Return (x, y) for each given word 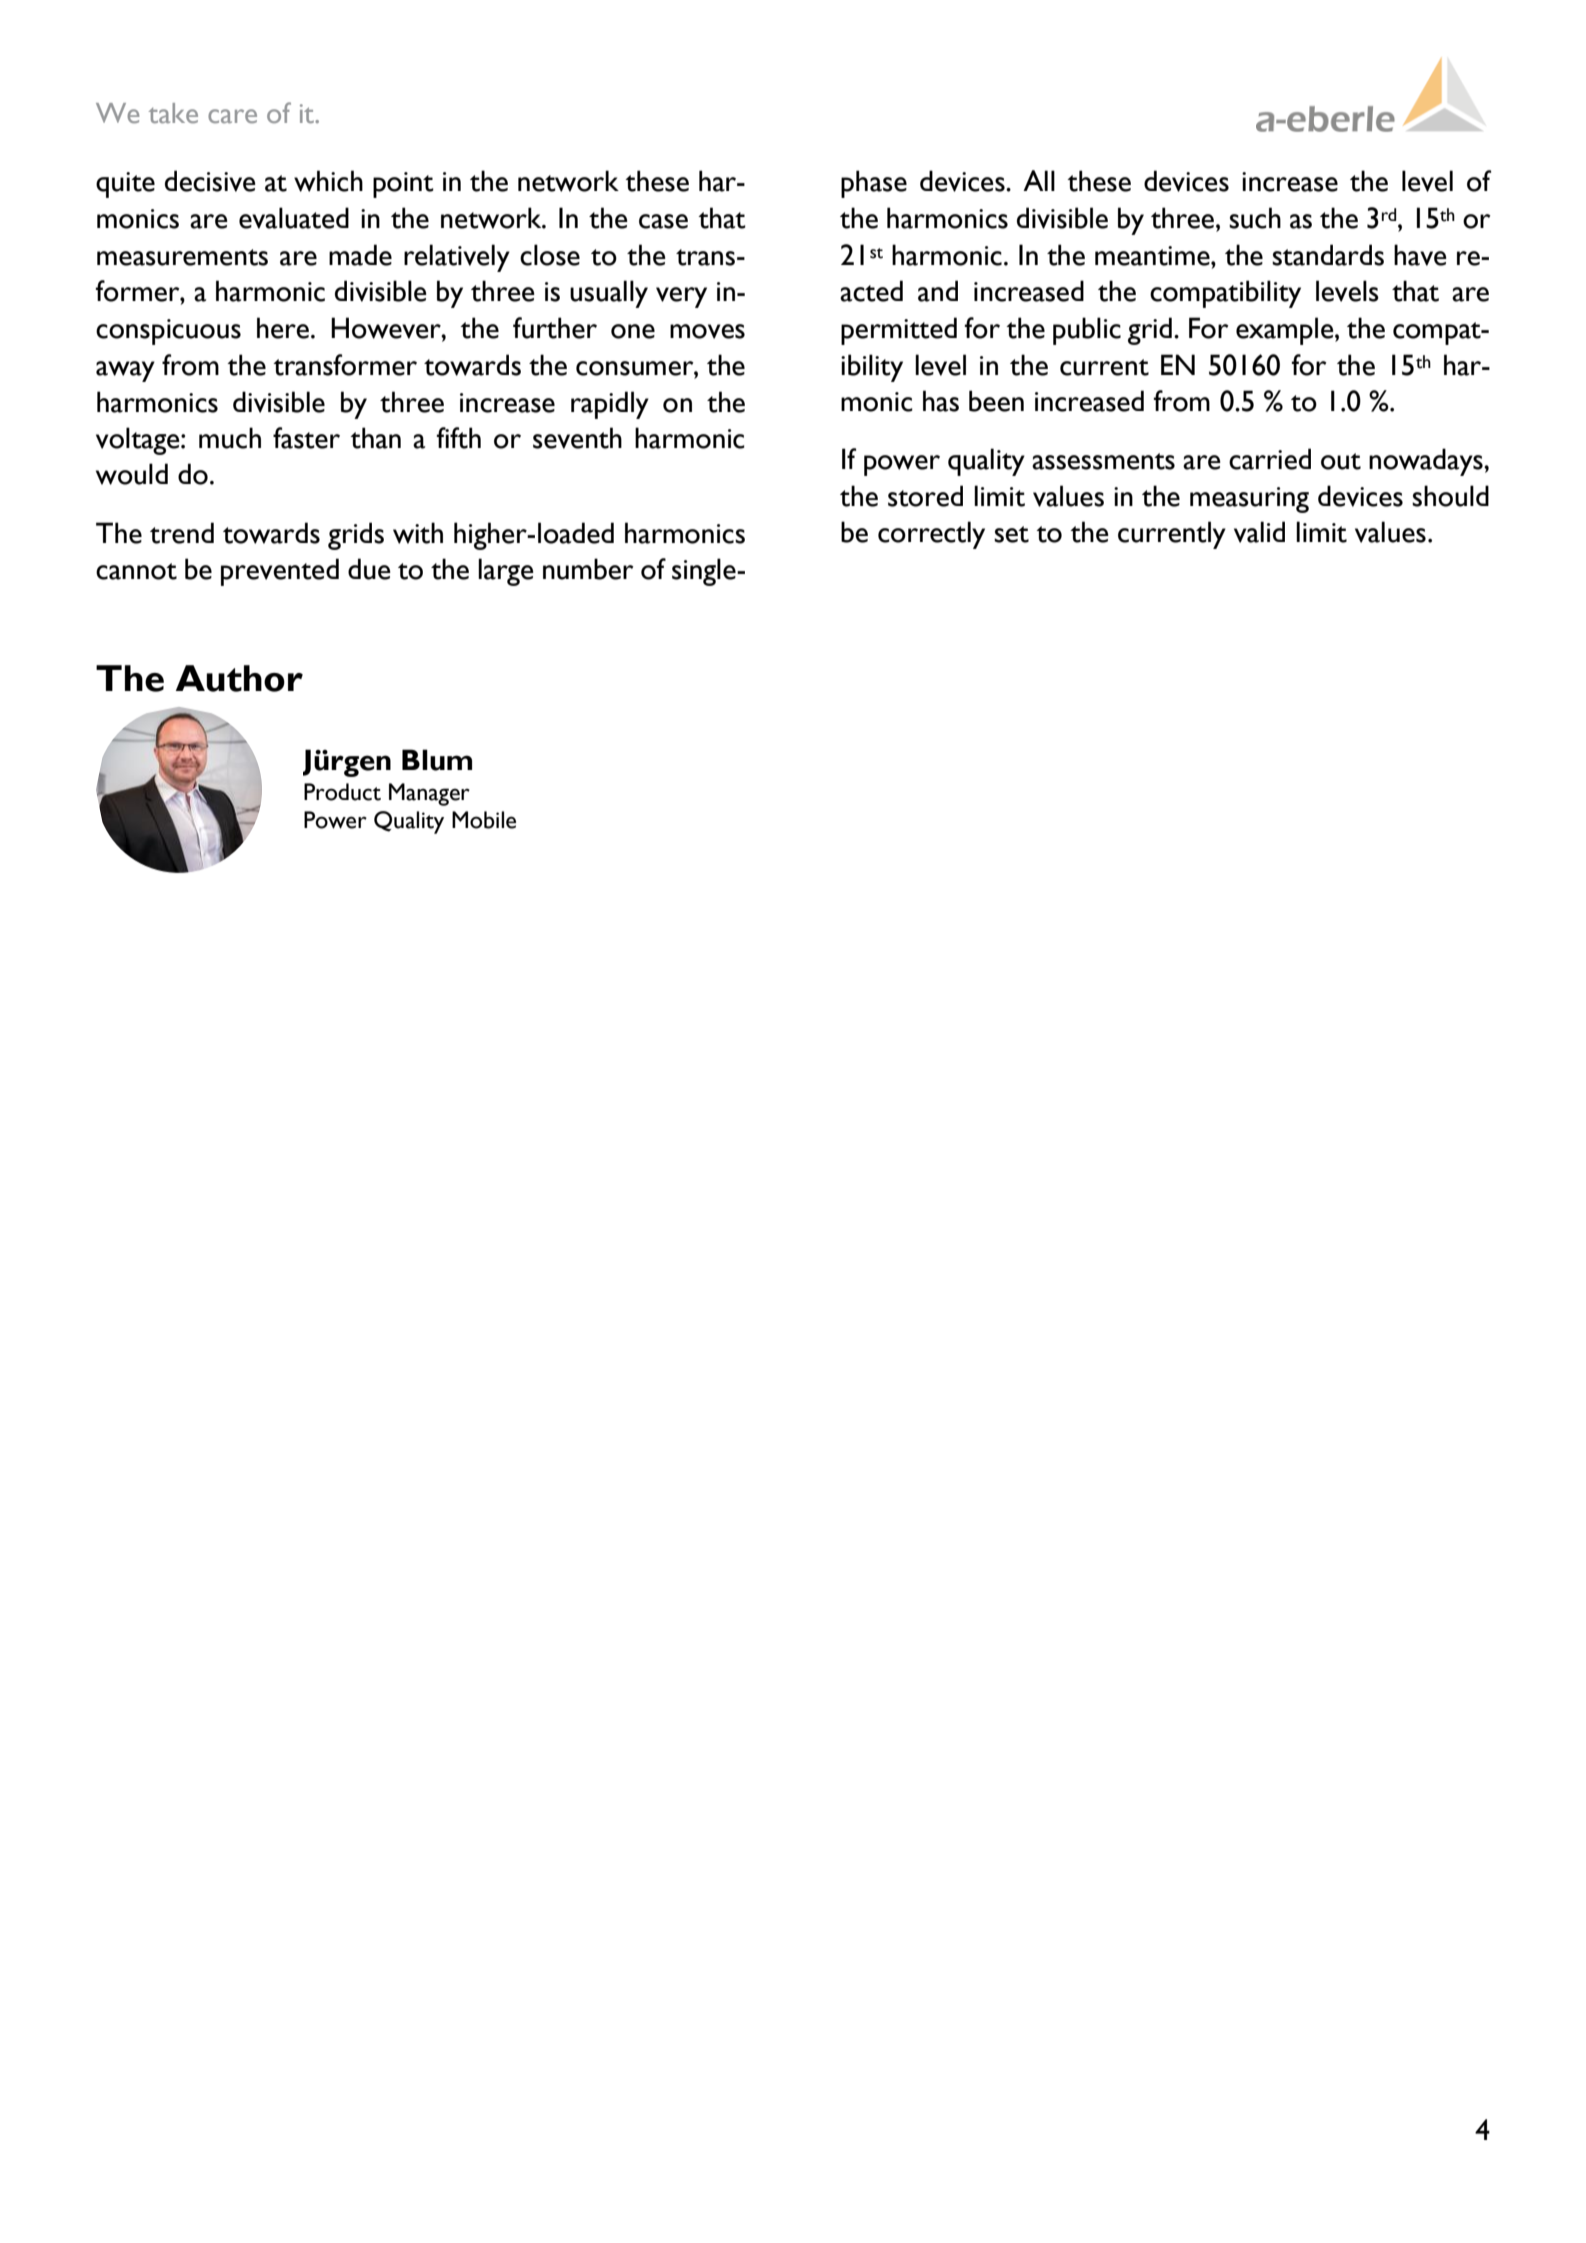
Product (342, 792)
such (1255, 218)
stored (925, 496)
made (360, 255)
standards (1328, 255)
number (588, 569)
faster (306, 438)
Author (239, 678)
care (232, 116)
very (681, 297)
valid (1259, 532)
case (663, 221)
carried (1270, 459)
